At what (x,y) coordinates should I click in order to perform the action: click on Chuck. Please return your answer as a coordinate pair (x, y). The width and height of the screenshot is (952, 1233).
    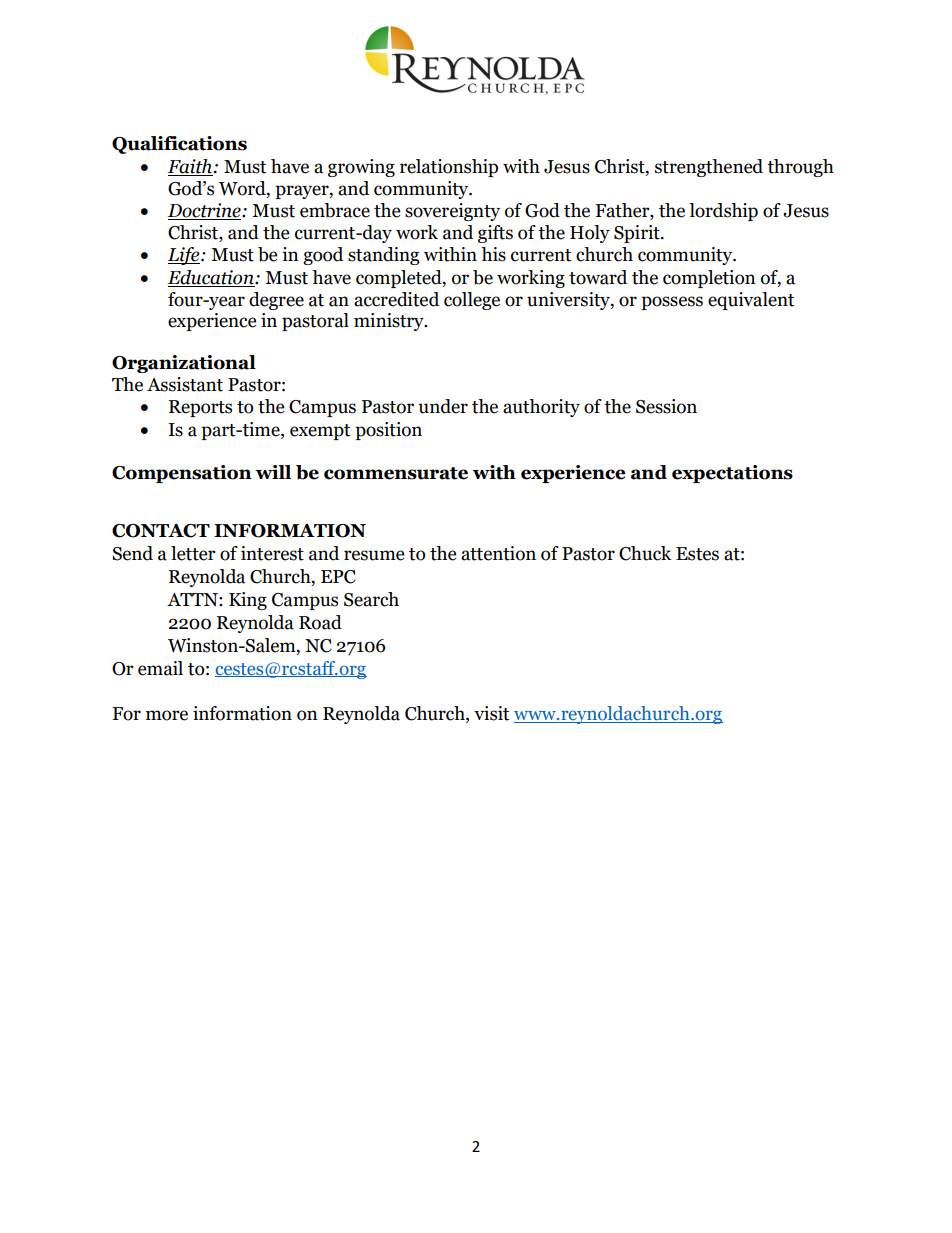
    Looking at the image, I should click on (645, 553).
